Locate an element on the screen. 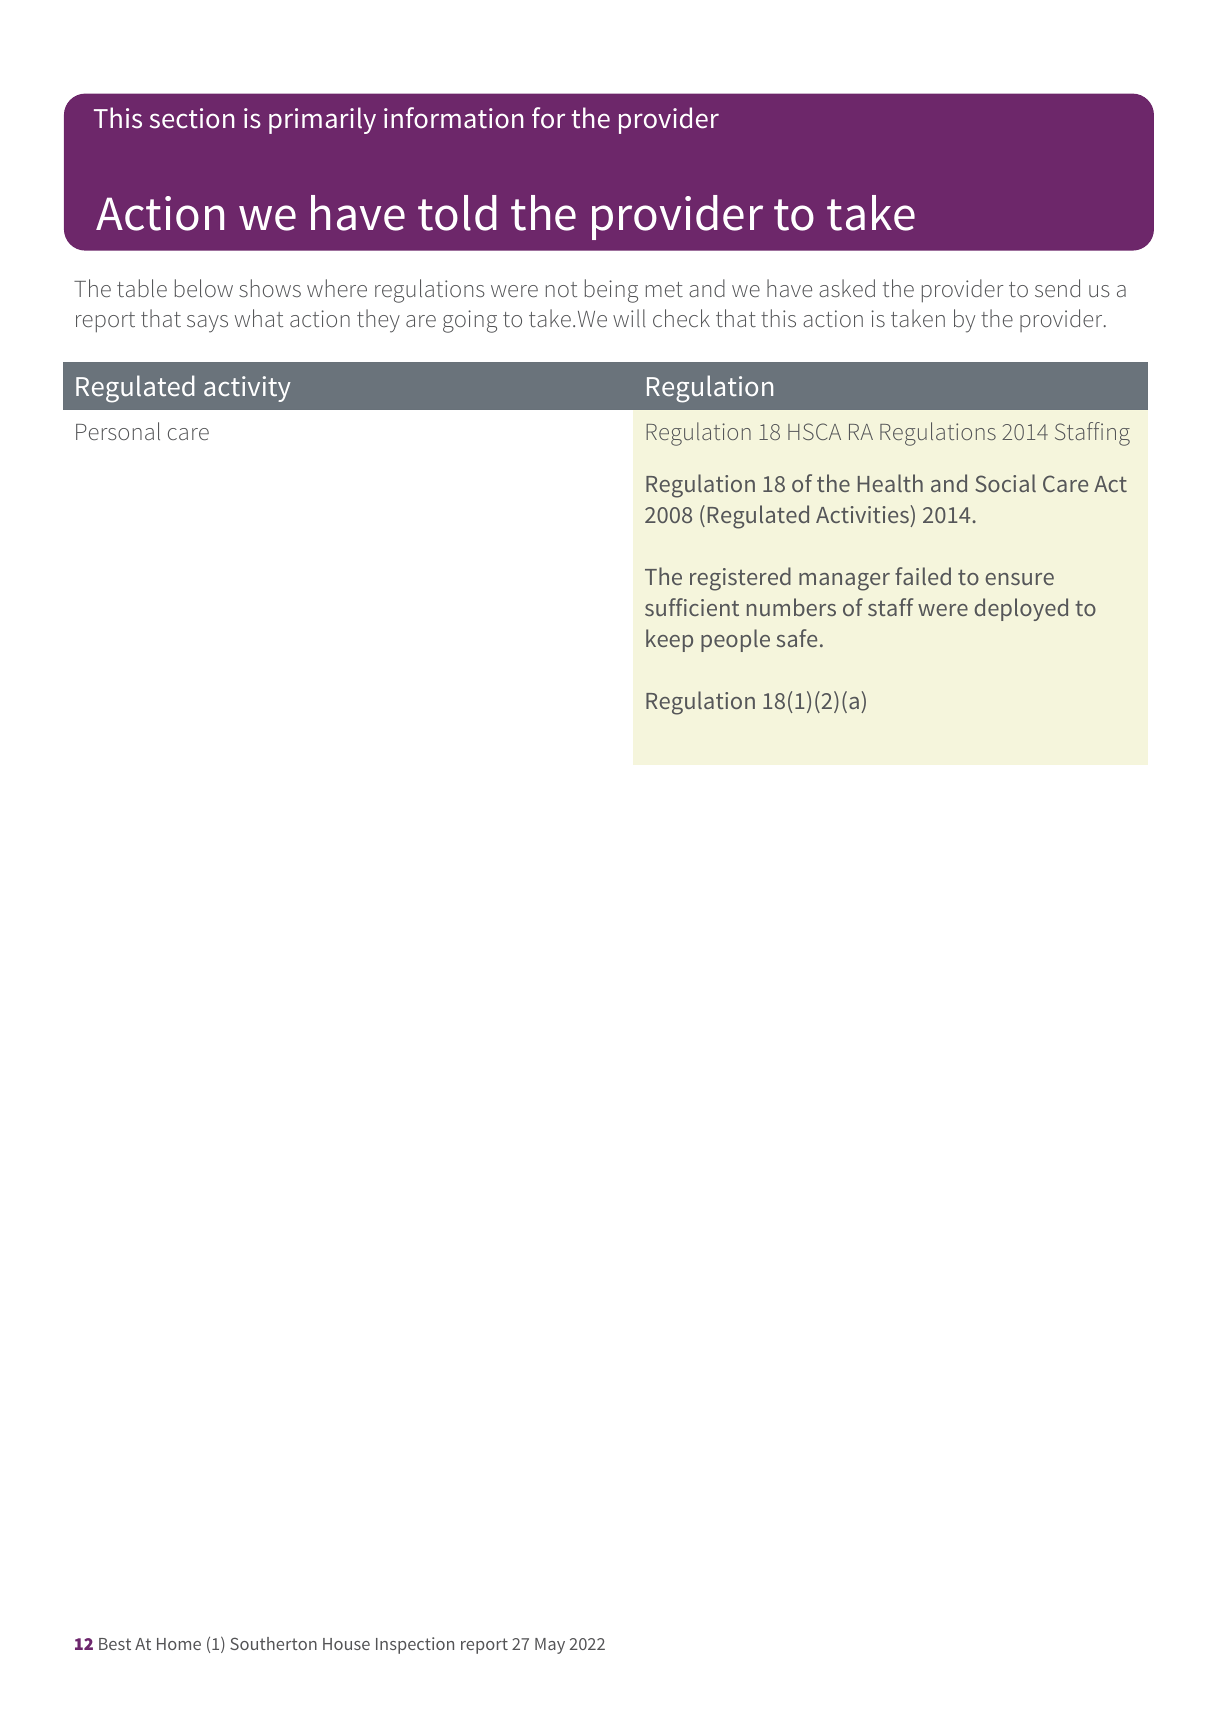  told is located at coordinates (457, 213).
